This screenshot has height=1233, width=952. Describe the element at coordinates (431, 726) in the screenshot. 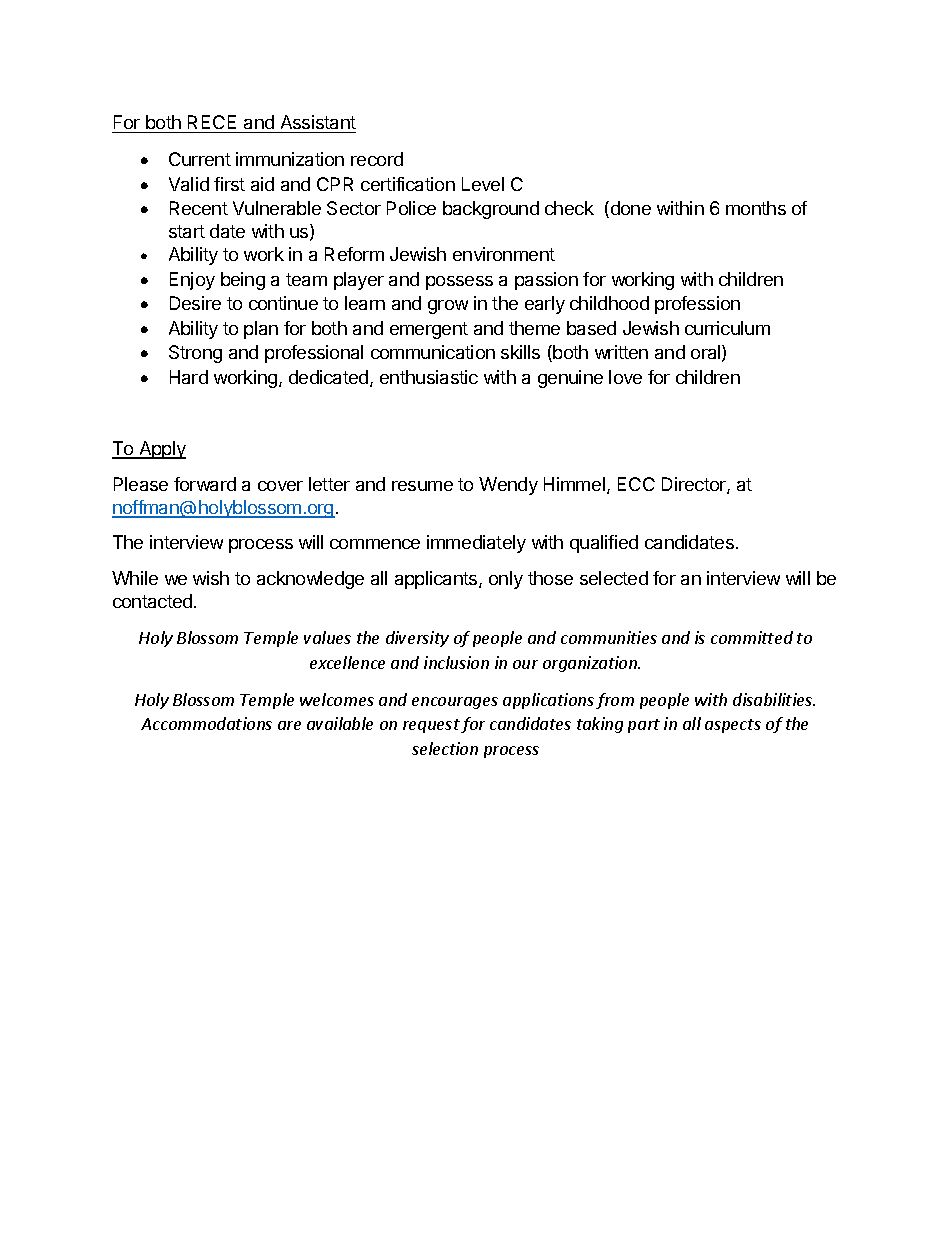

I see `request` at that location.
